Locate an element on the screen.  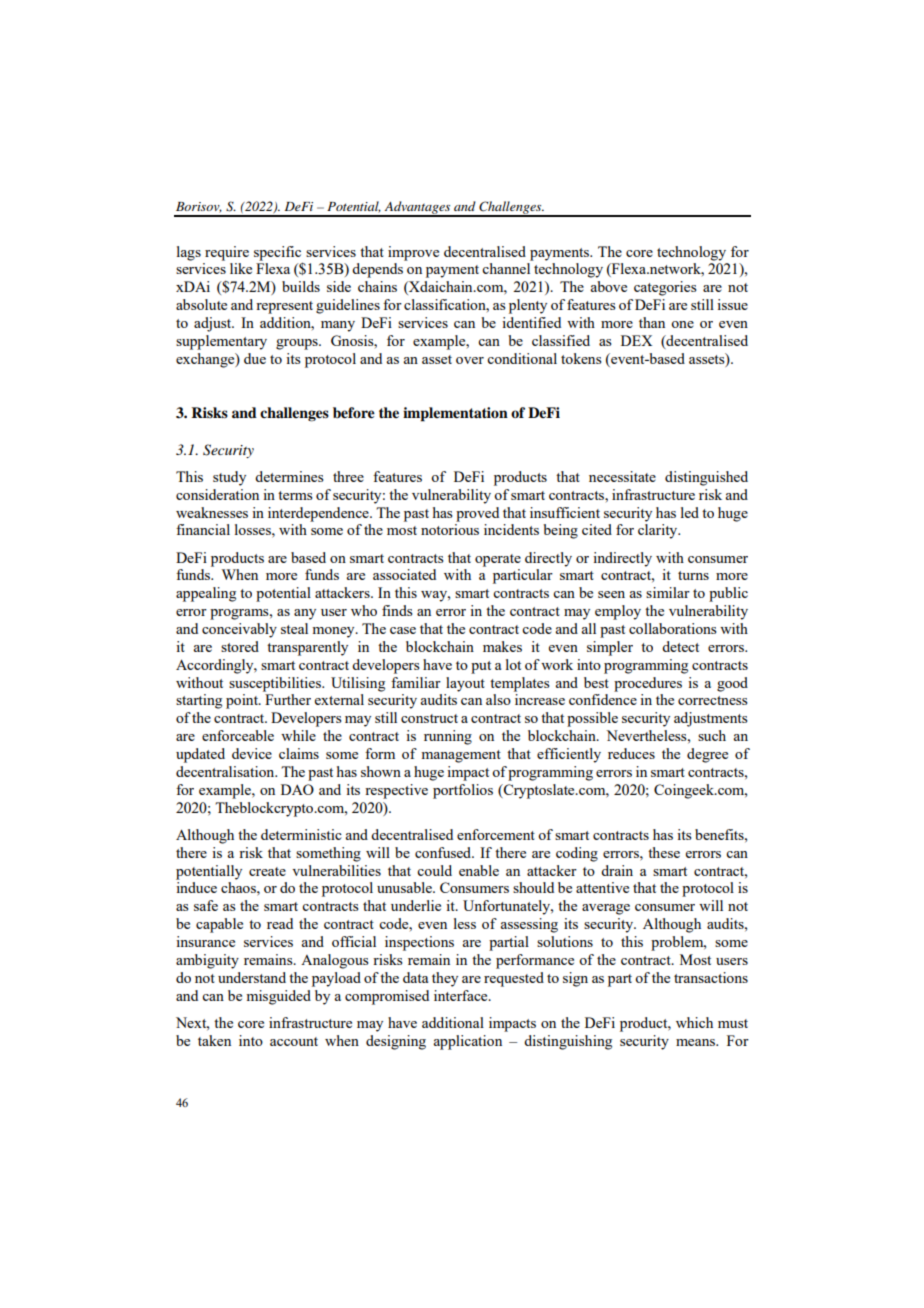
specific is located at coordinates (277, 253).
